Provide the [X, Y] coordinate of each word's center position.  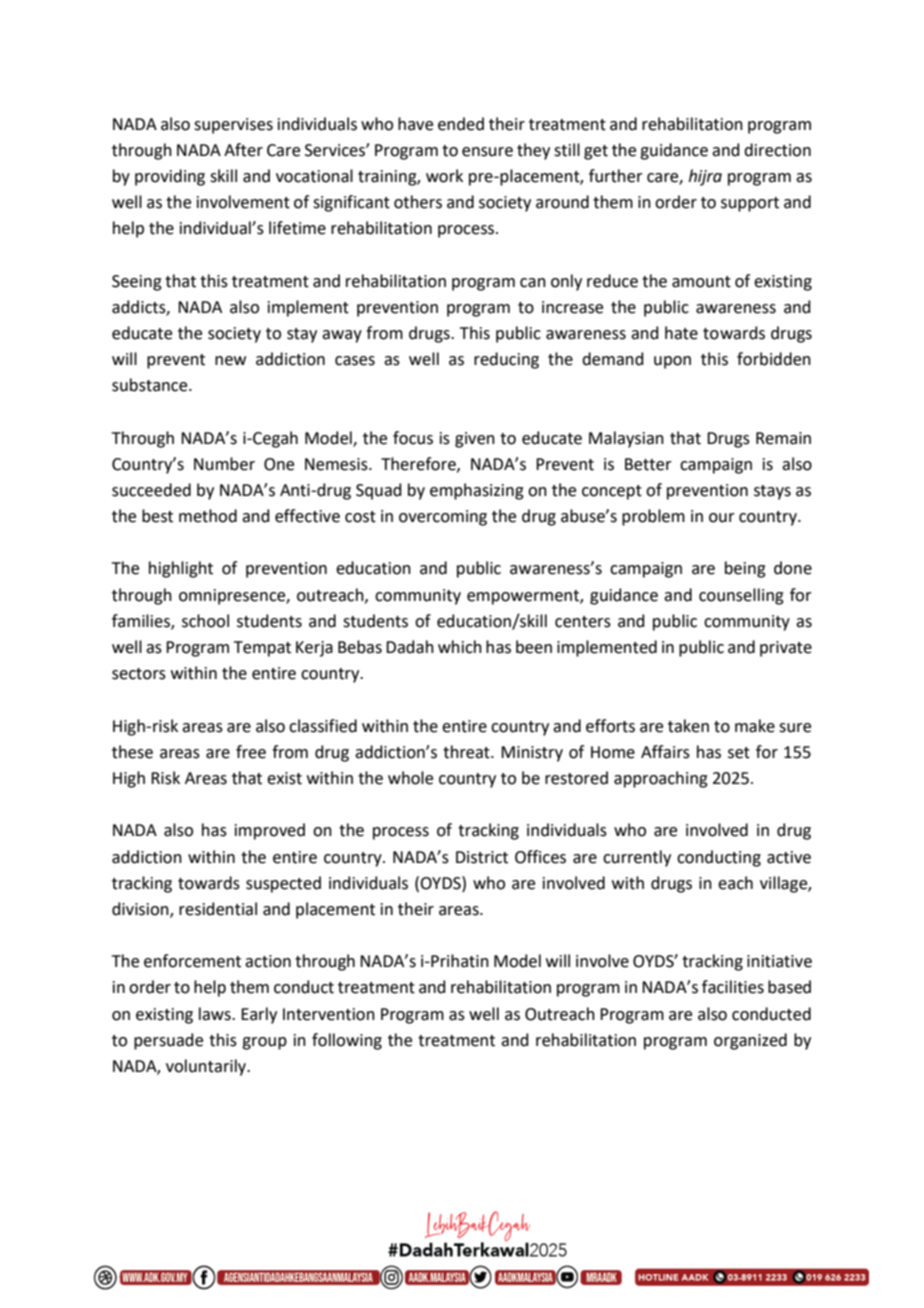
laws [216, 1014]
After [243, 150]
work [444, 176]
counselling [741, 596]
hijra [705, 177]
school [205, 621]
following [347, 1041]
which [460, 647]
